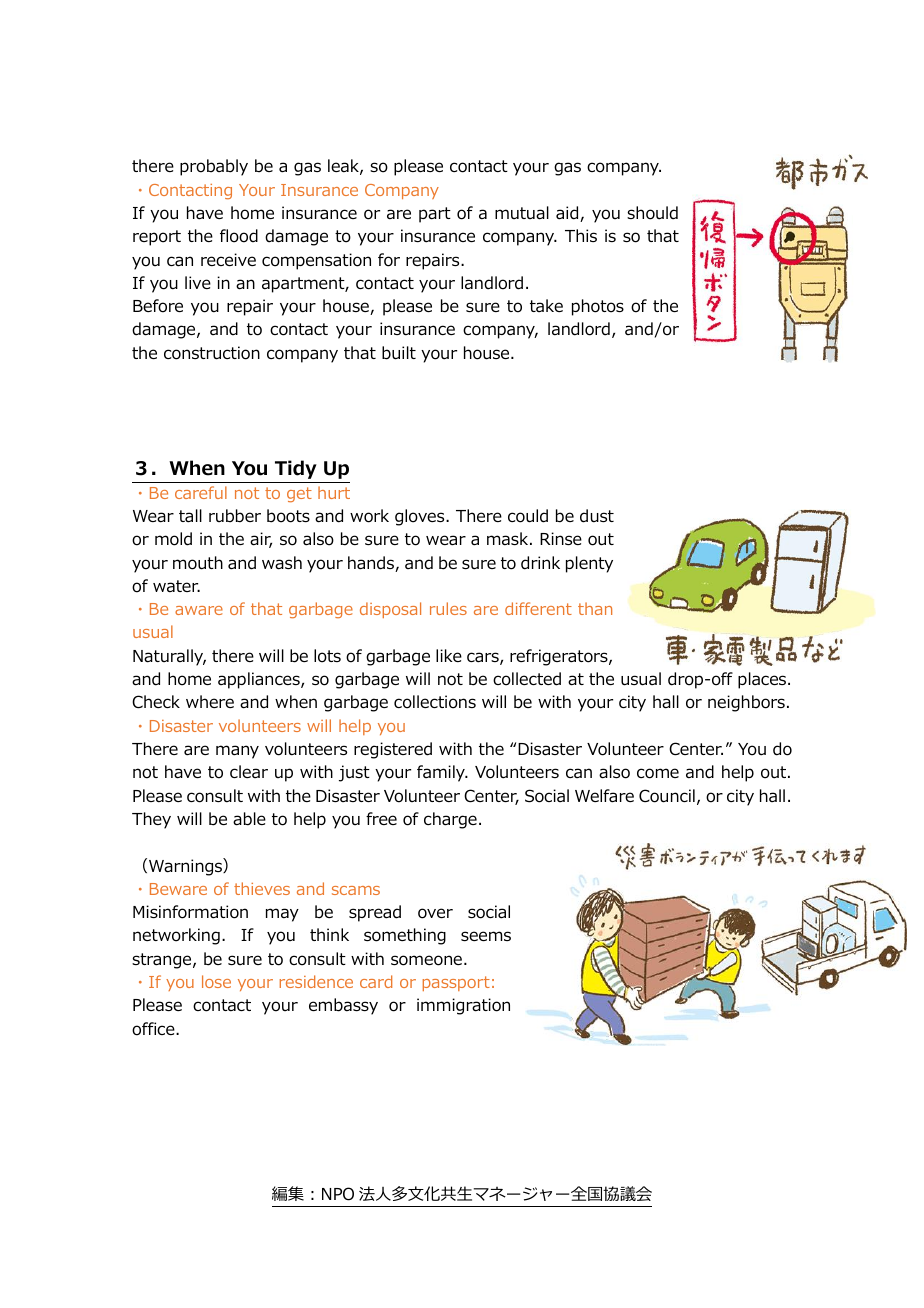 This image has height=1308, width=924. I want to click on dust, so click(597, 516).
